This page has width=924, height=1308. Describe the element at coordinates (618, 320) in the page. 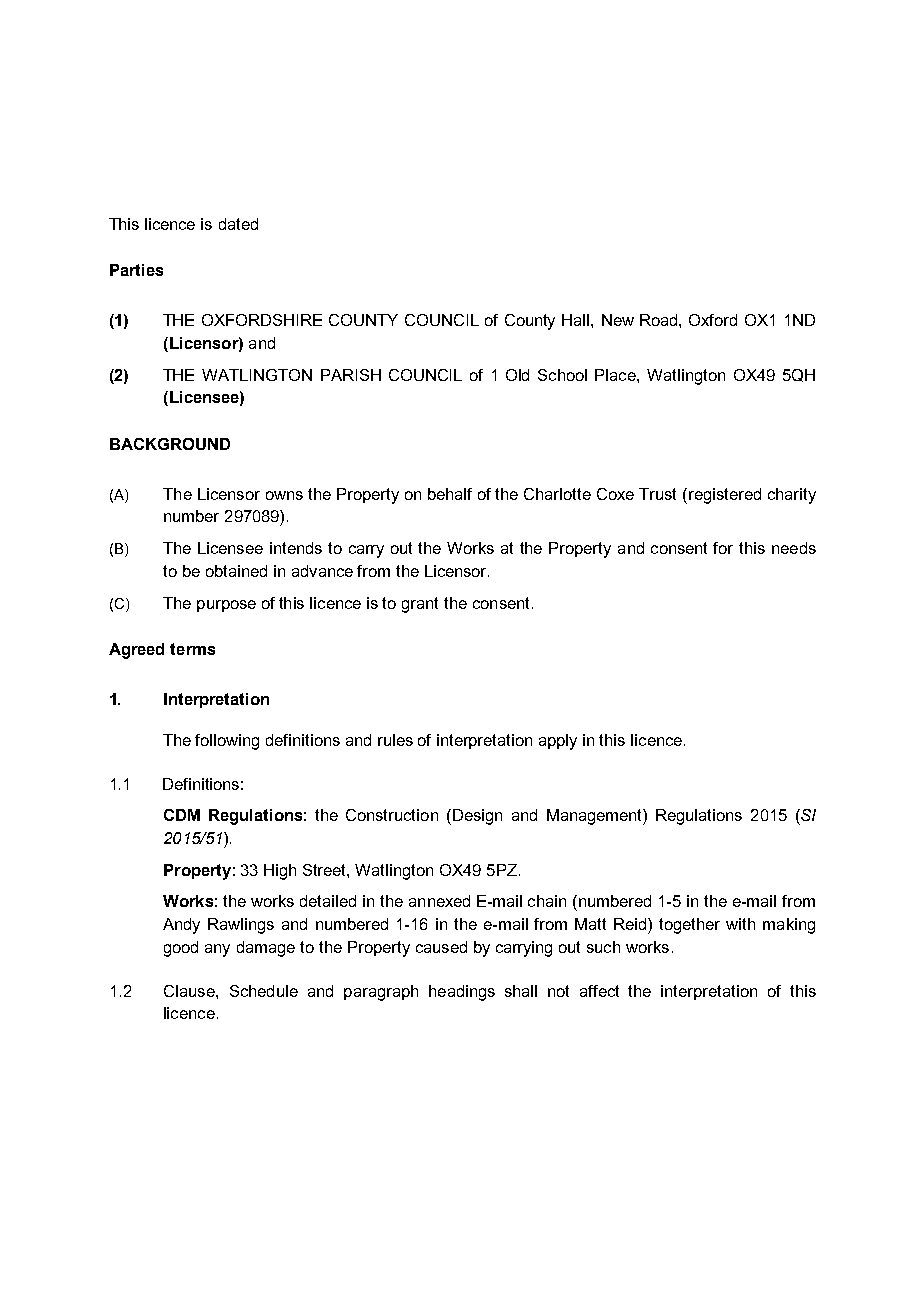

I see `New` at that location.
